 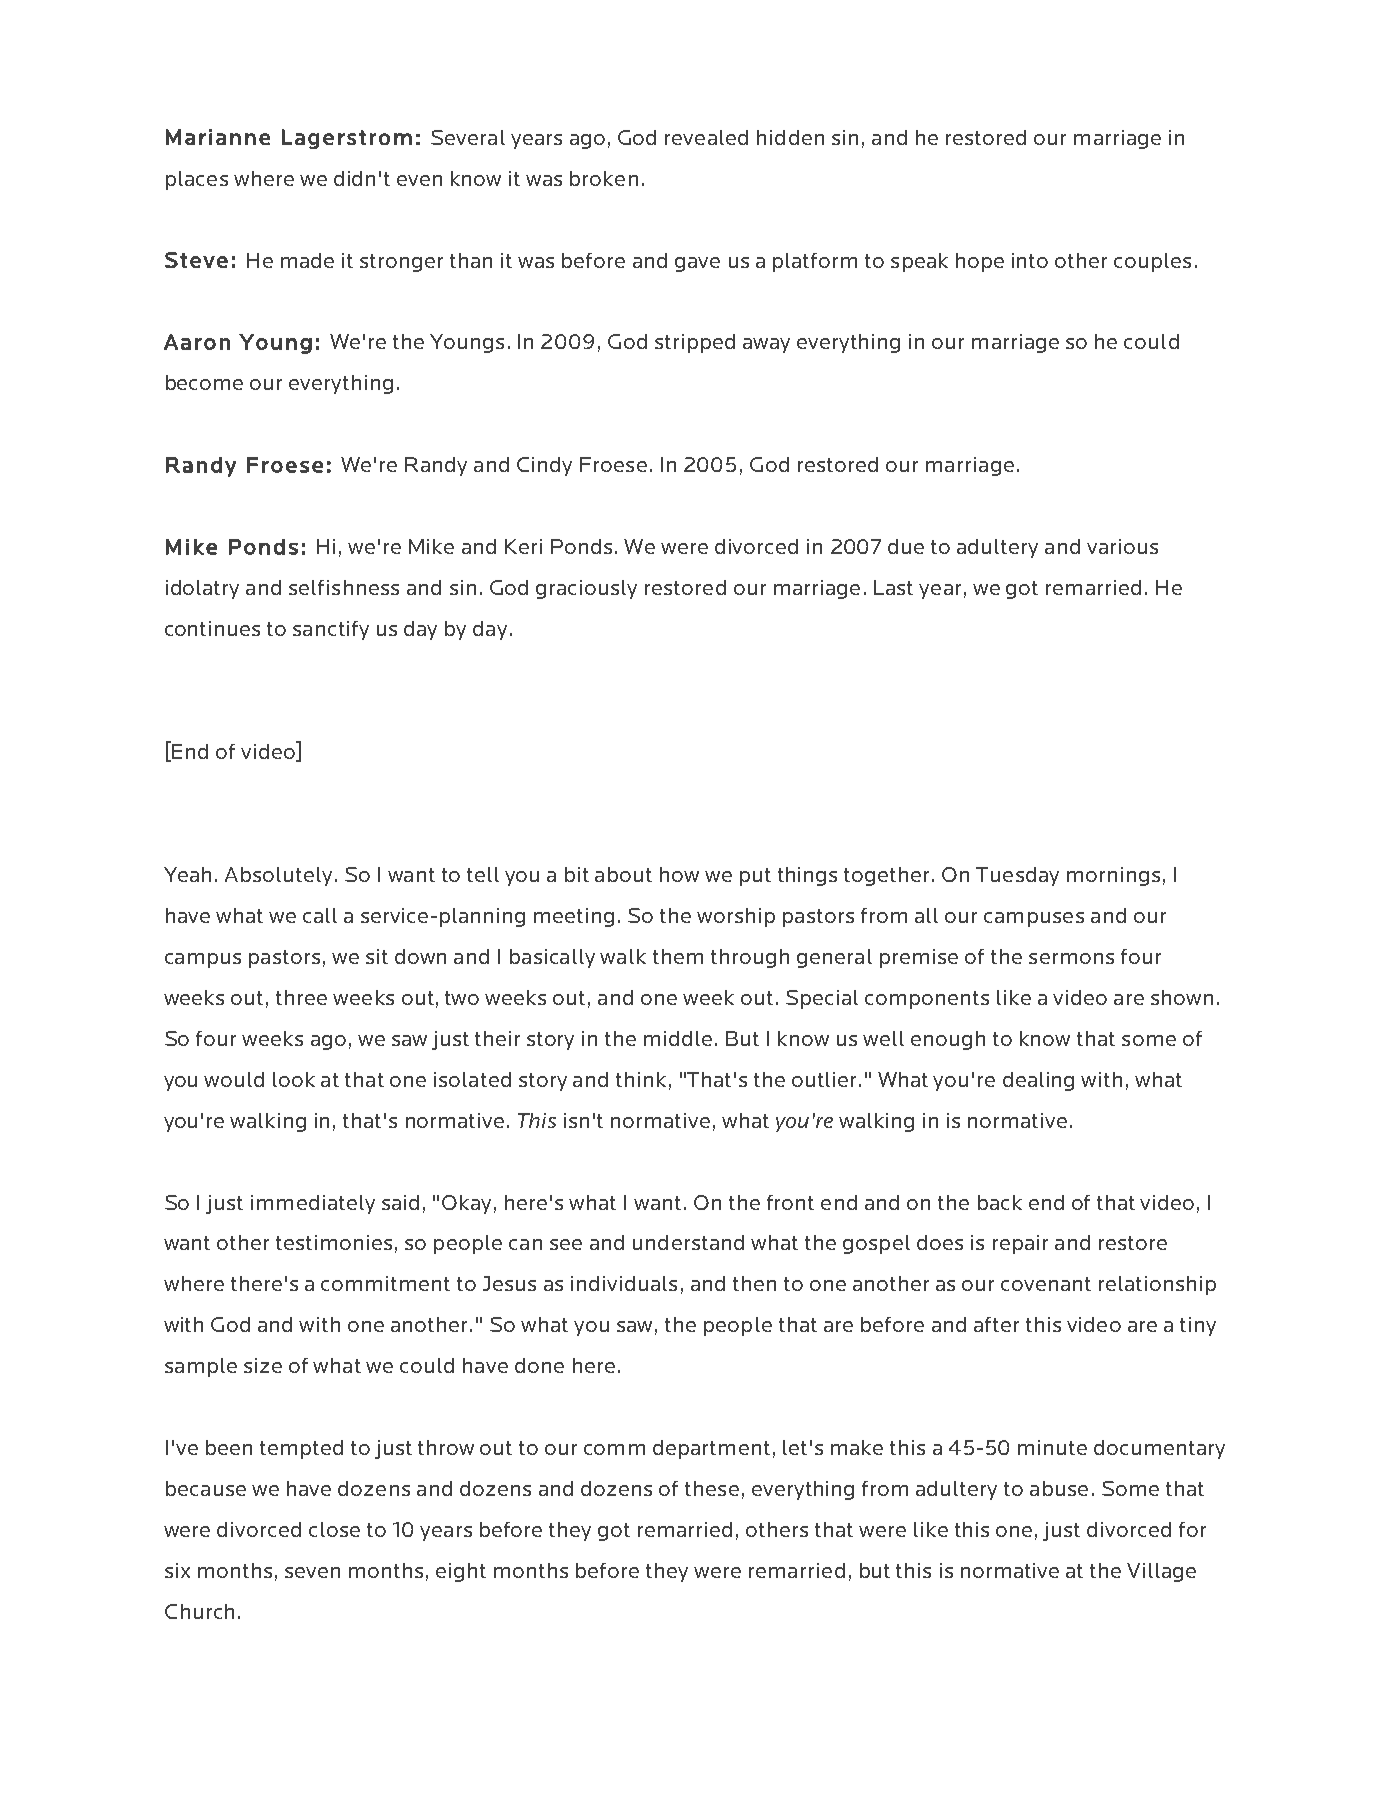 What do you see at coordinates (623, 874) in the screenshot?
I see `about` at bounding box center [623, 874].
